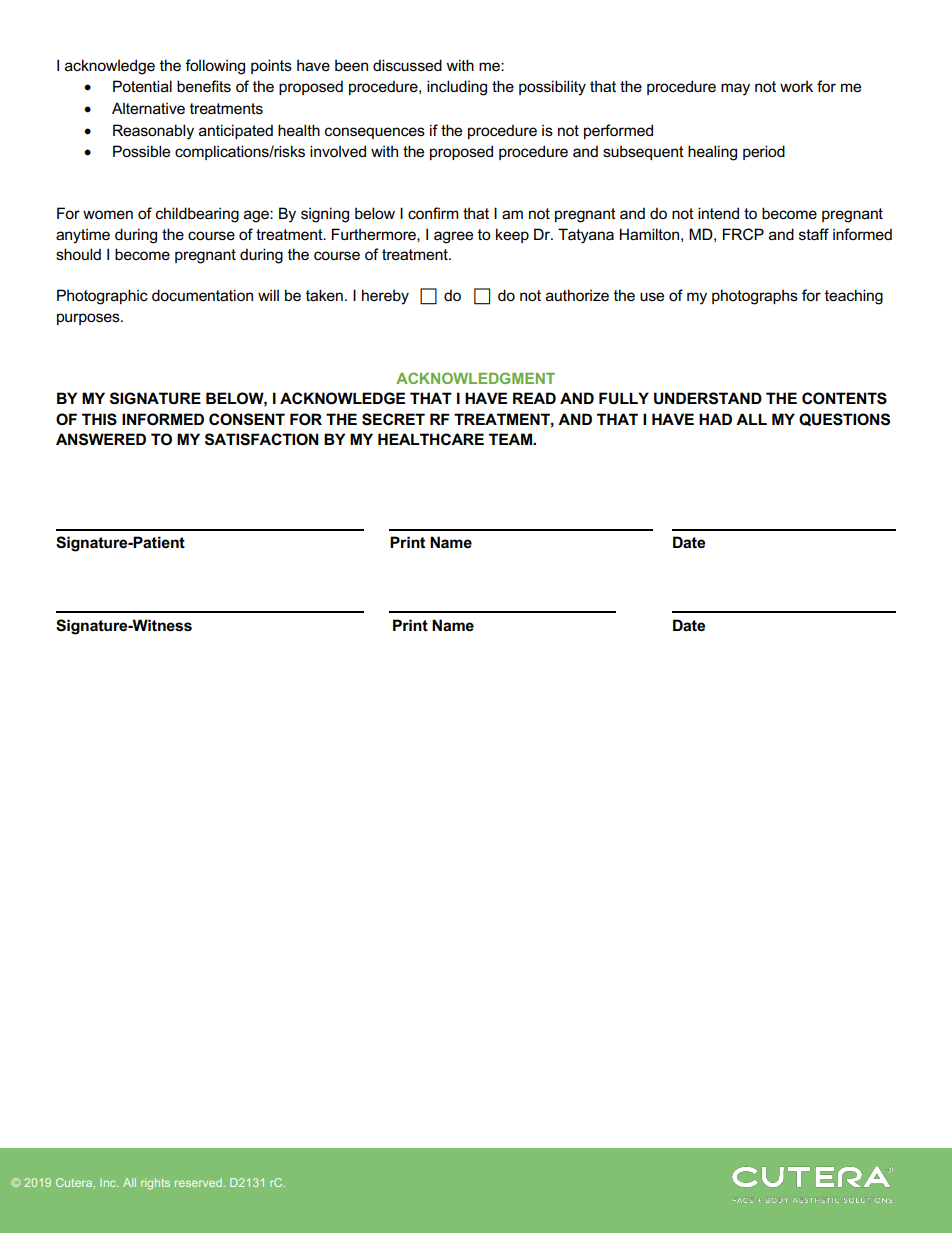 Image resolution: width=952 pixels, height=1233 pixels. Describe the element at coordinates (511, 439) in the image. I see `TEAM` at that location.
